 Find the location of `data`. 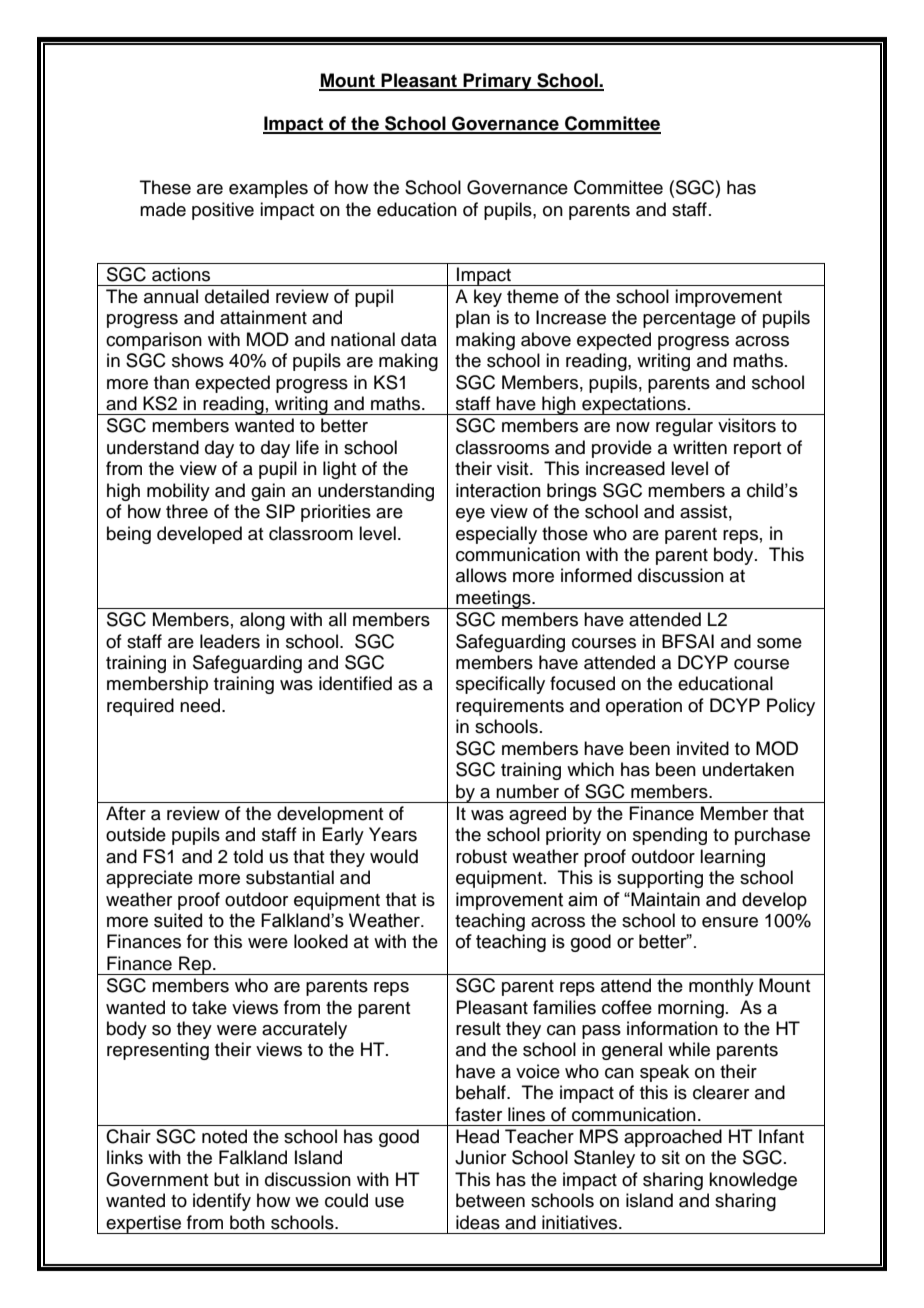

data is located at coordinates (419, 339).
